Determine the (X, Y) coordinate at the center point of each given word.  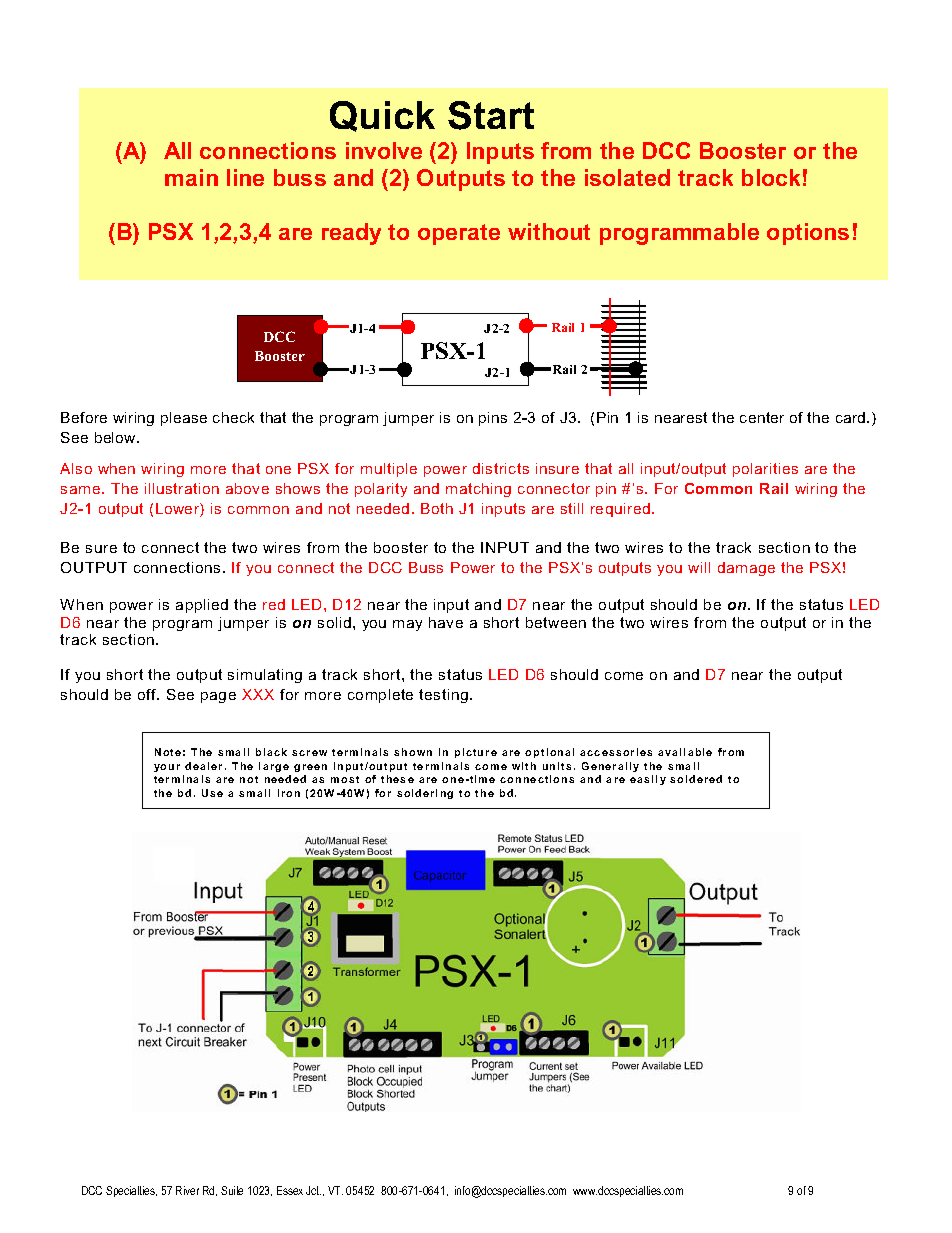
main (191, 177)
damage (746, 569)
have (446, 622)
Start (491, 115)
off (148, 694)
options (808, 234)
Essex (290, 1190)
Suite (232, 1190)
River (187, 1190)
